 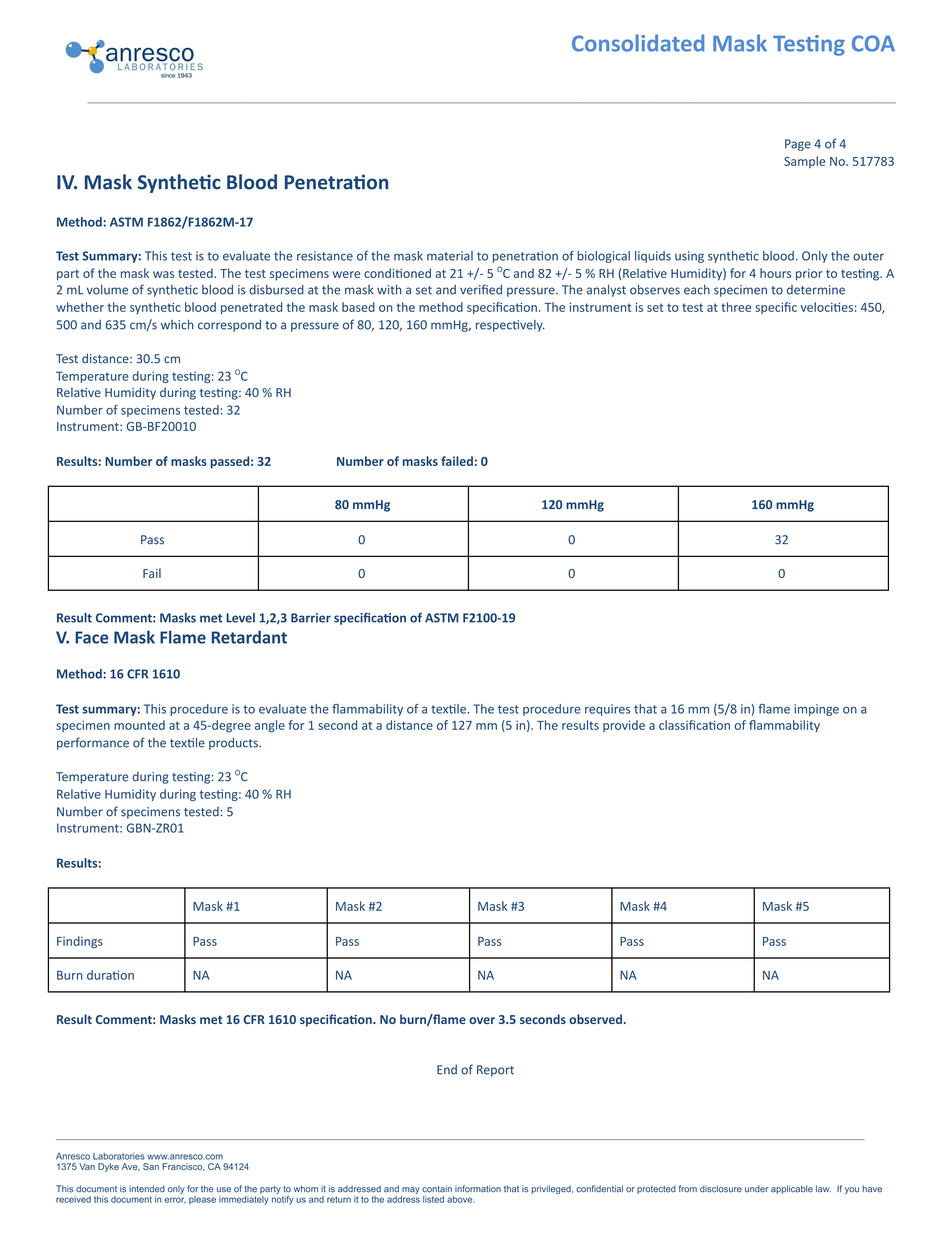 What do you see at coordinates (478, 1189) in the document?
I see `information` at bounding box center [478, 1189].
